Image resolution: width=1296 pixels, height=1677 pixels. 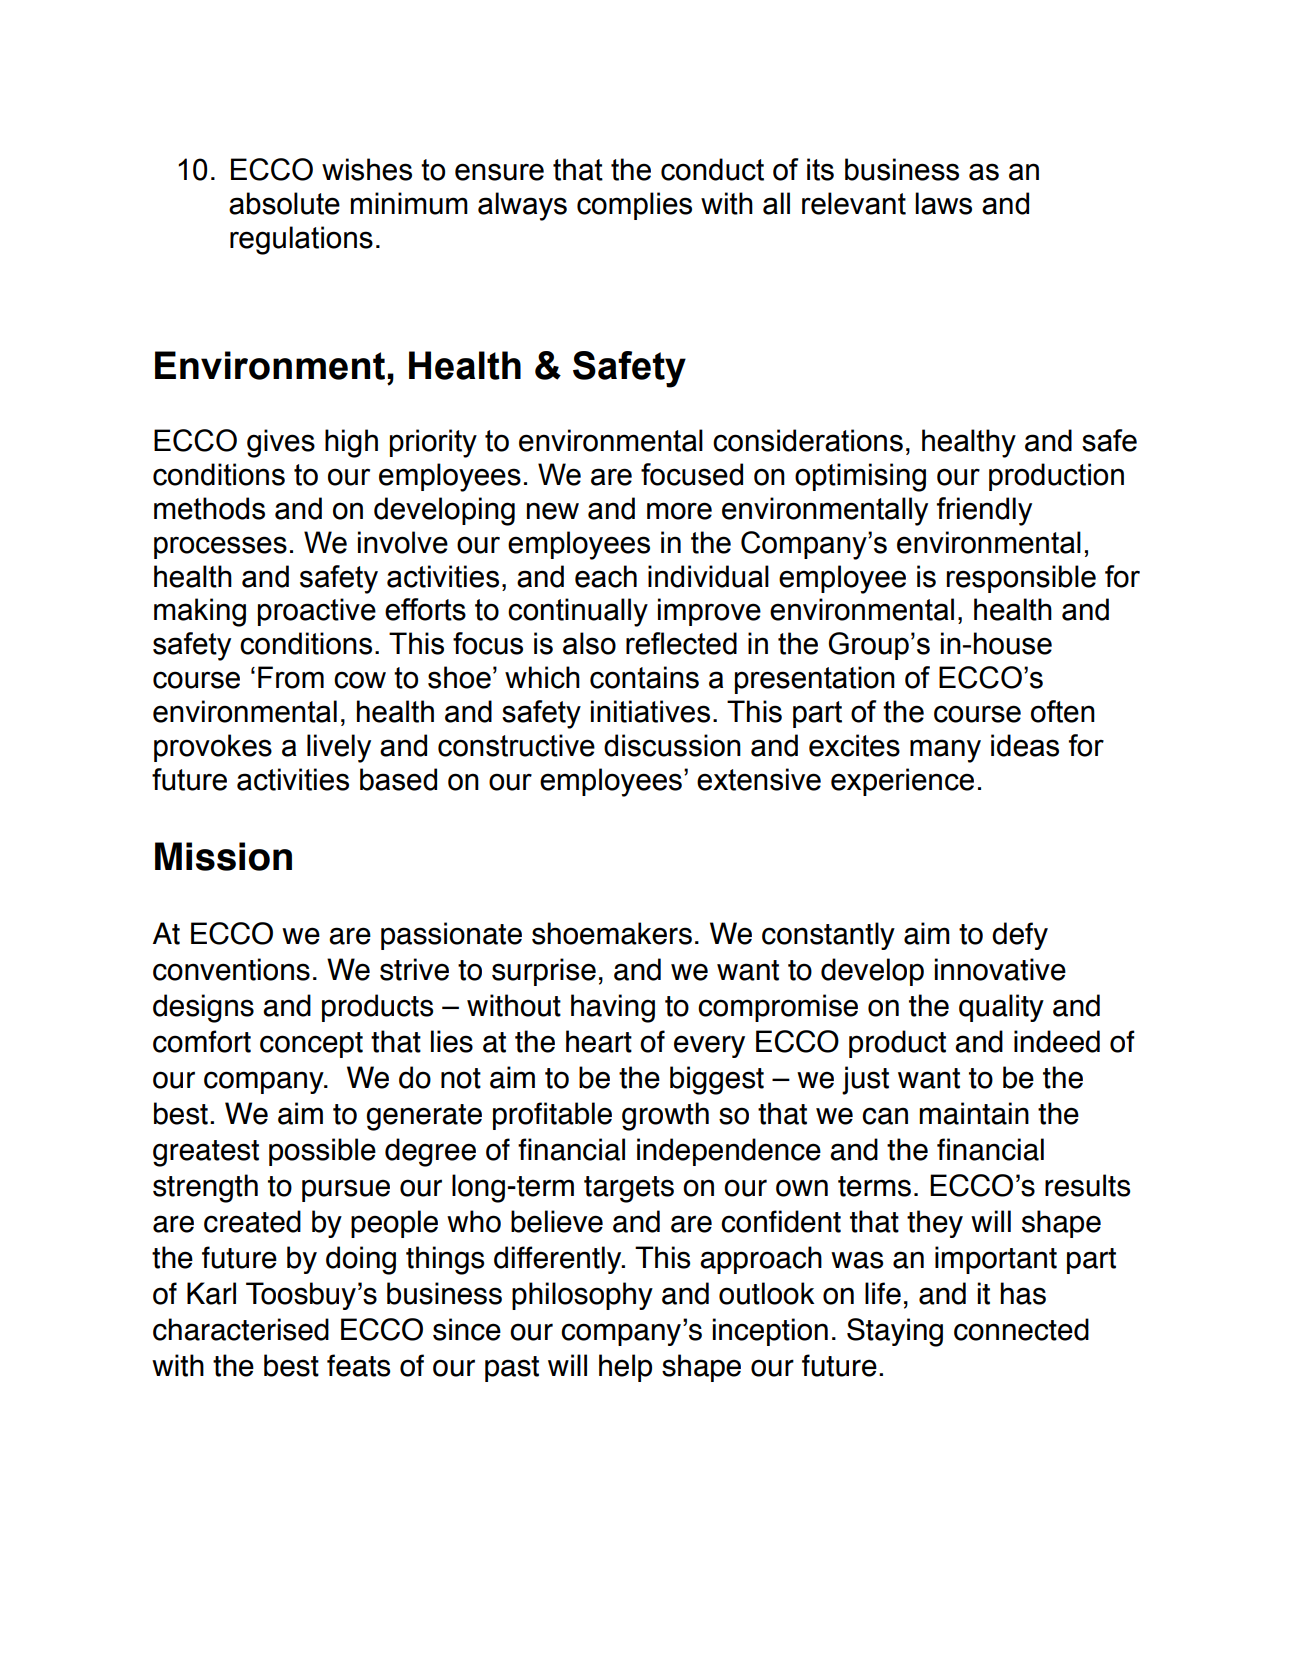 I want to click on more, so click(x=679, y=511).
